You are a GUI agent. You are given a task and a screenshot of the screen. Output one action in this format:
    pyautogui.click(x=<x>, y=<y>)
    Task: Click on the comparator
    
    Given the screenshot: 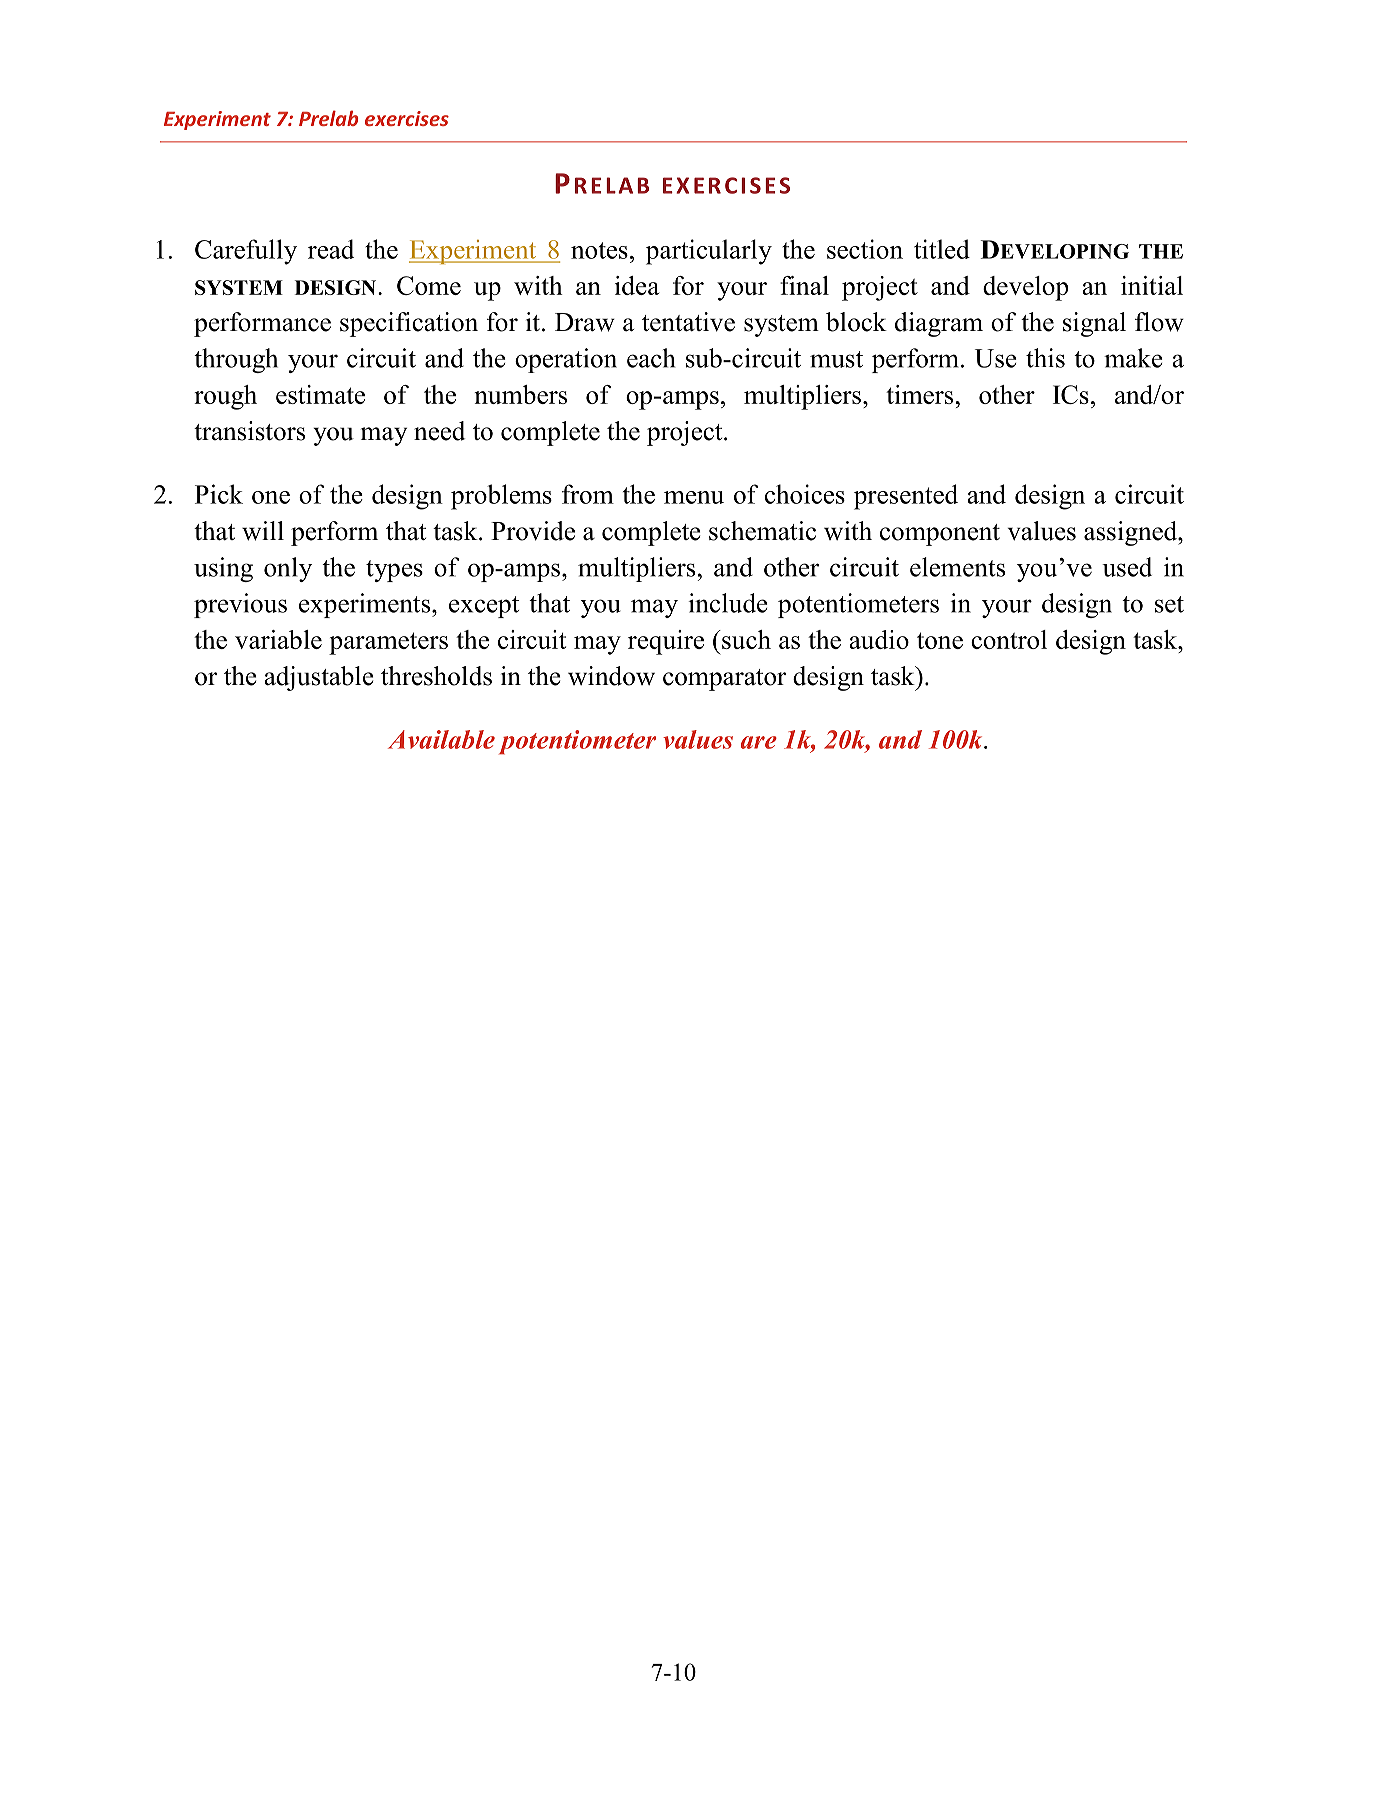 What is the action you would take?
    pyautogui.click(x=724, y=680)
